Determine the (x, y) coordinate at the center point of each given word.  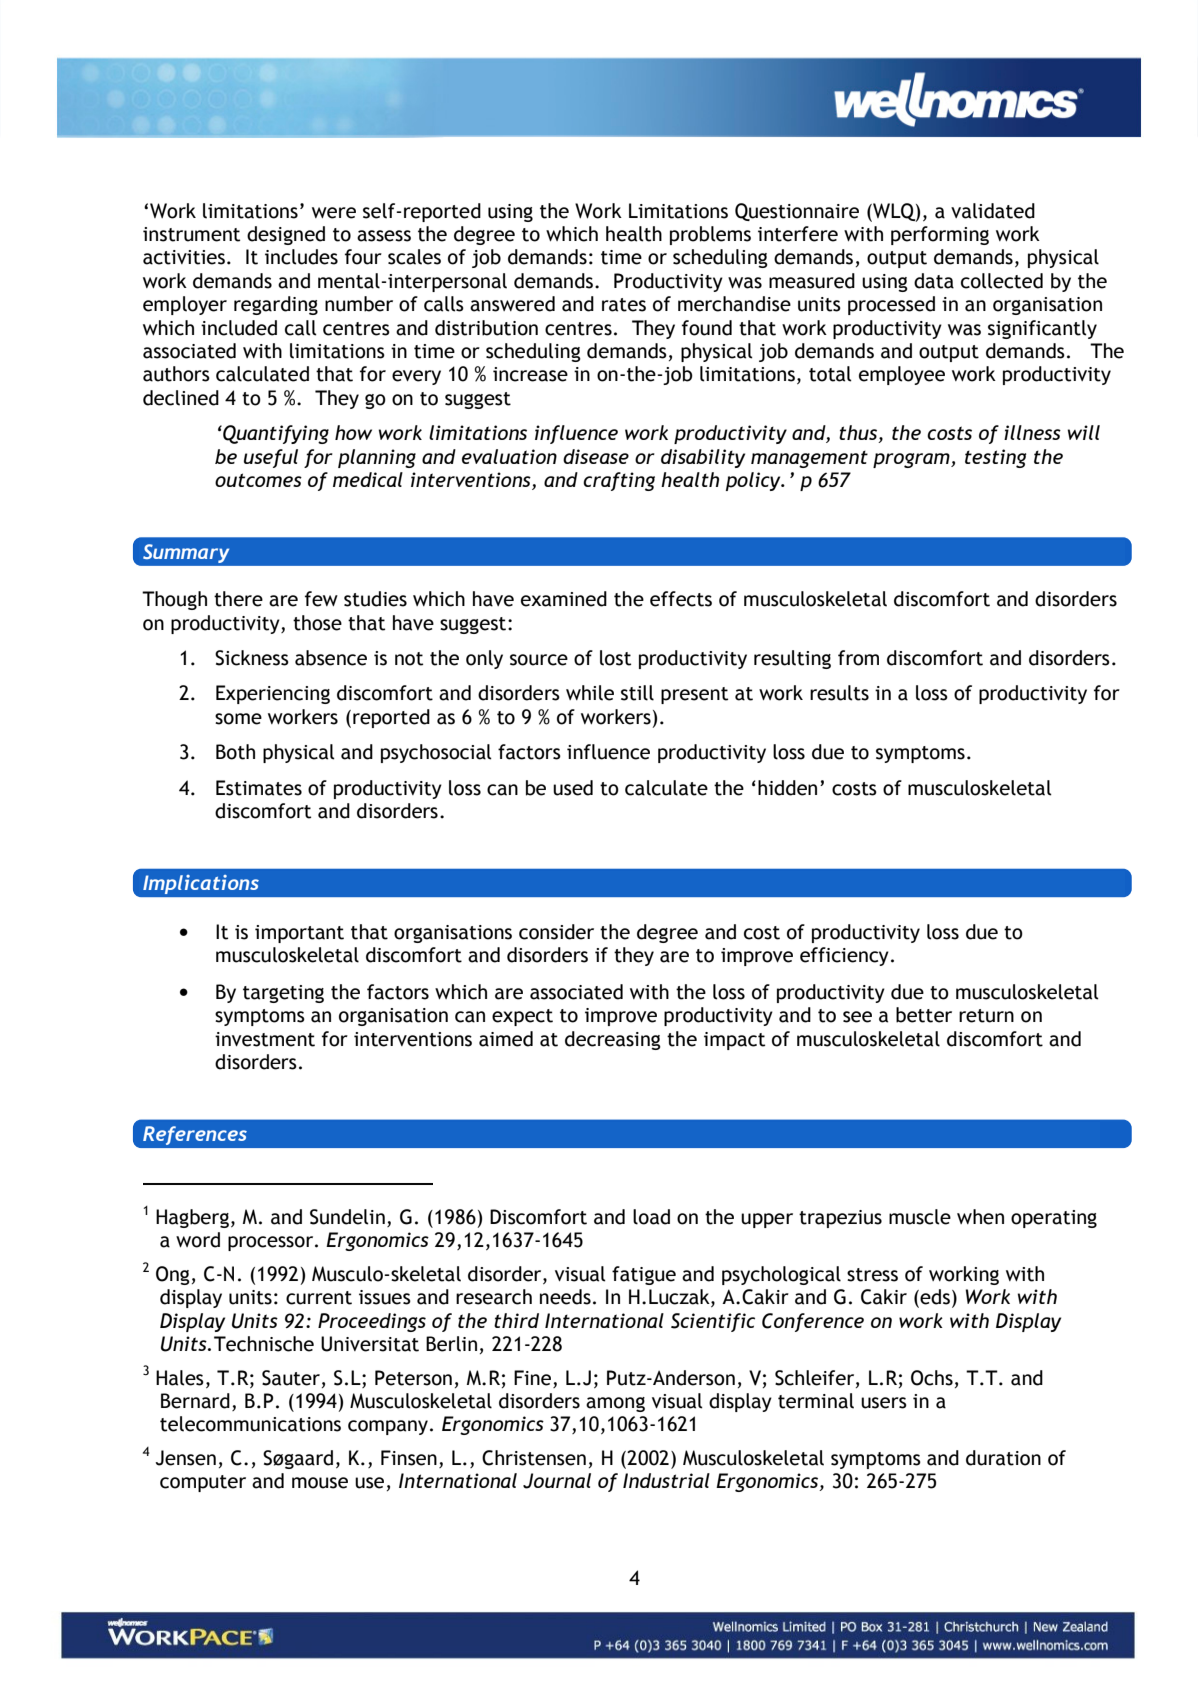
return (986, 1016)
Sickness (252, 658)
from (858, 658)
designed (286, 235)
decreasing (613, 1040)
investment (265, 1039)
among (615, 1404)
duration (1003, 1458)
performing (940, 235)
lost (615, 658)
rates (624, 305)
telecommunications (250, 1424)
